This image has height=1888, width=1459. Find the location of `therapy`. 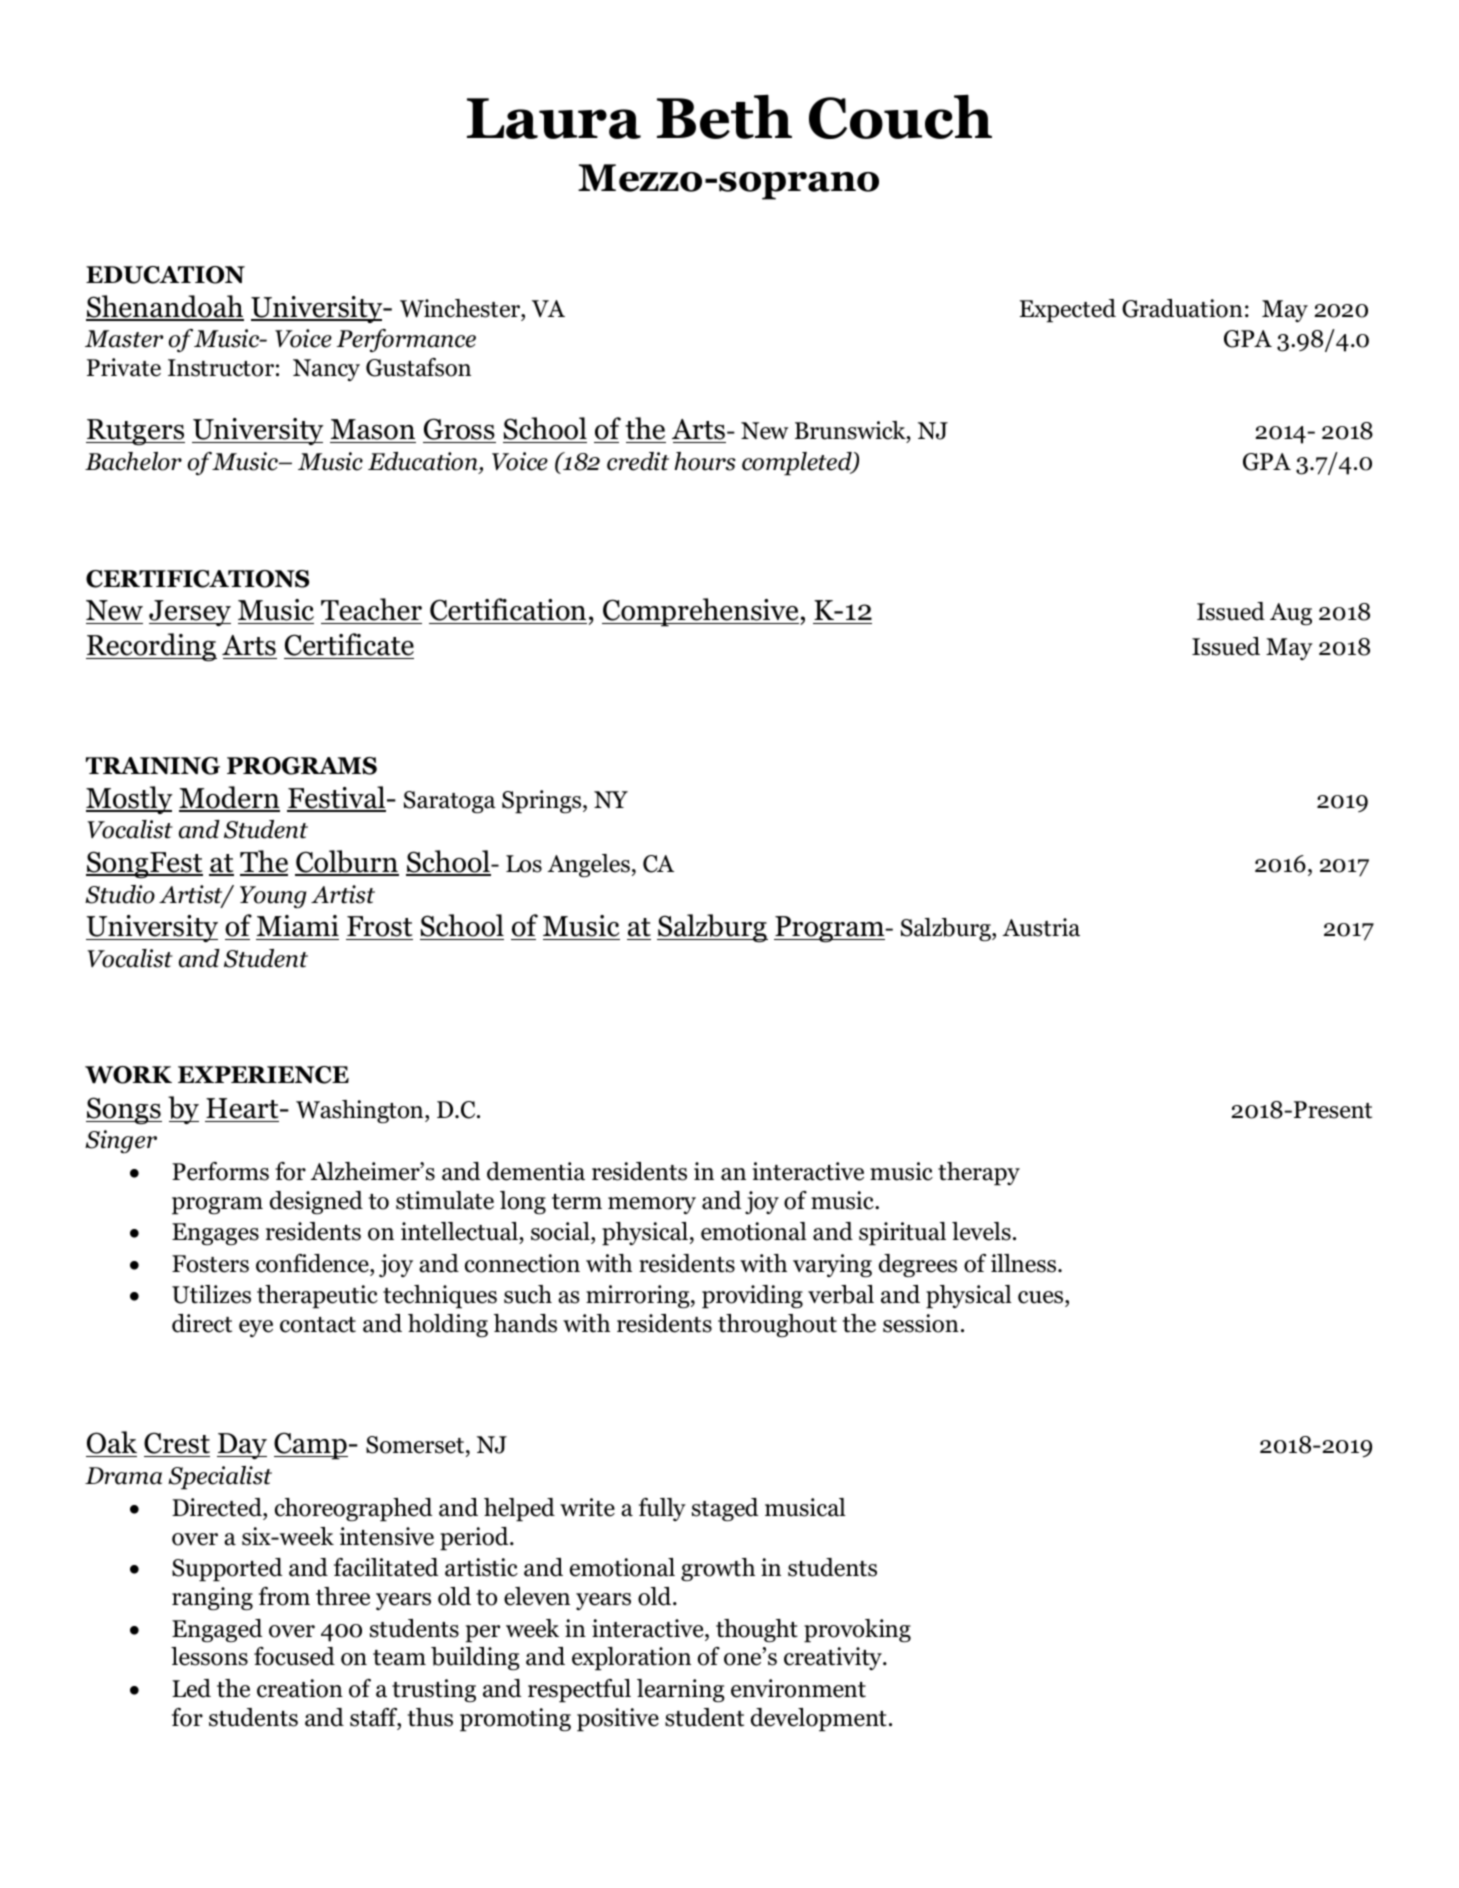

therapy is located at coordinates (979, 1174).
